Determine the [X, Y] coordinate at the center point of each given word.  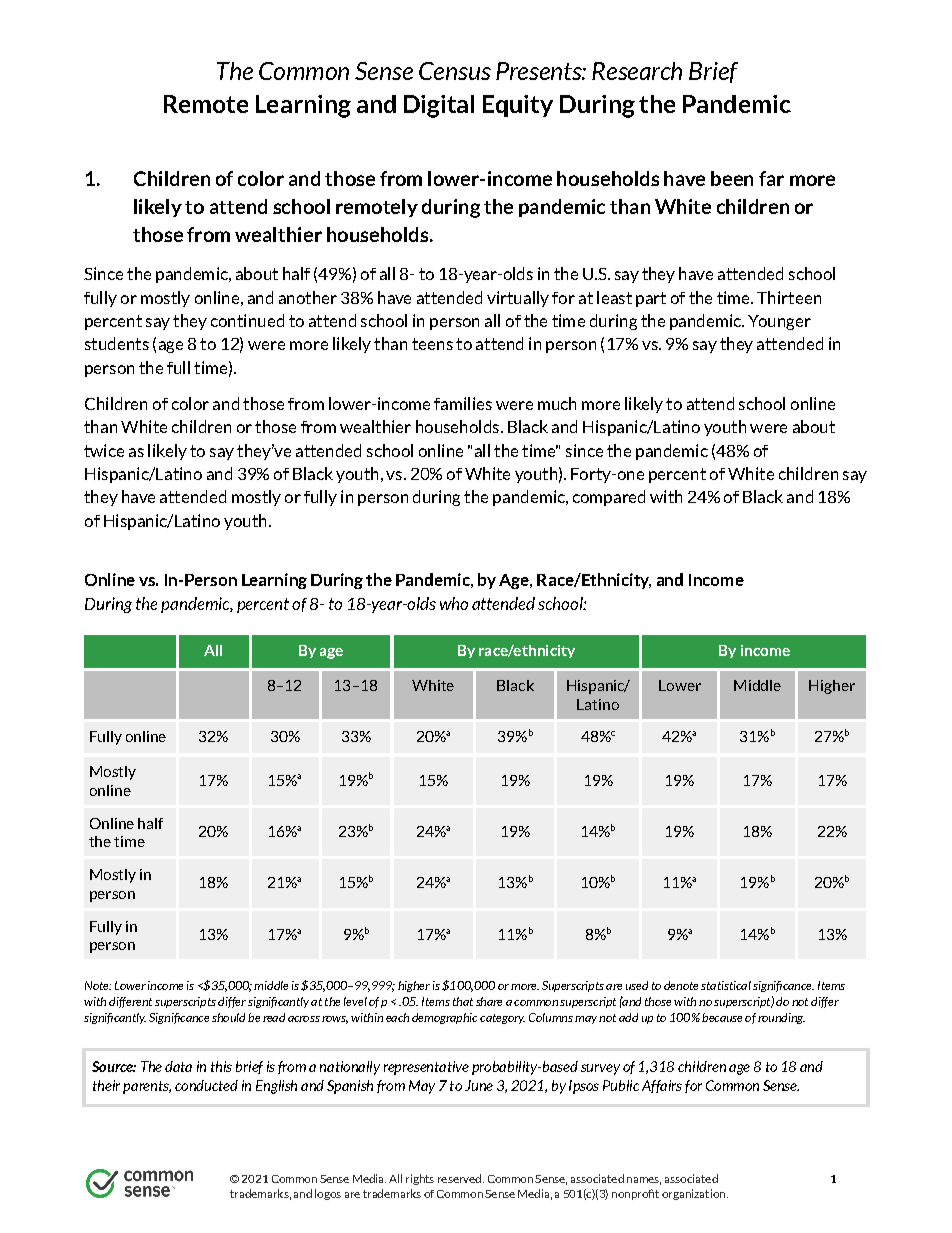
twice [104, 450]
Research [637, 71]
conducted [206, 1085]
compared [609, 498]
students [117, 343]
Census [455, 71]
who [454, 603]
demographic [444, 1018]
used [637, 985]
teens [432, 344]
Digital [439, 106]
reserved [459, 1178]
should [228, 1017]
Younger [779, 322]
